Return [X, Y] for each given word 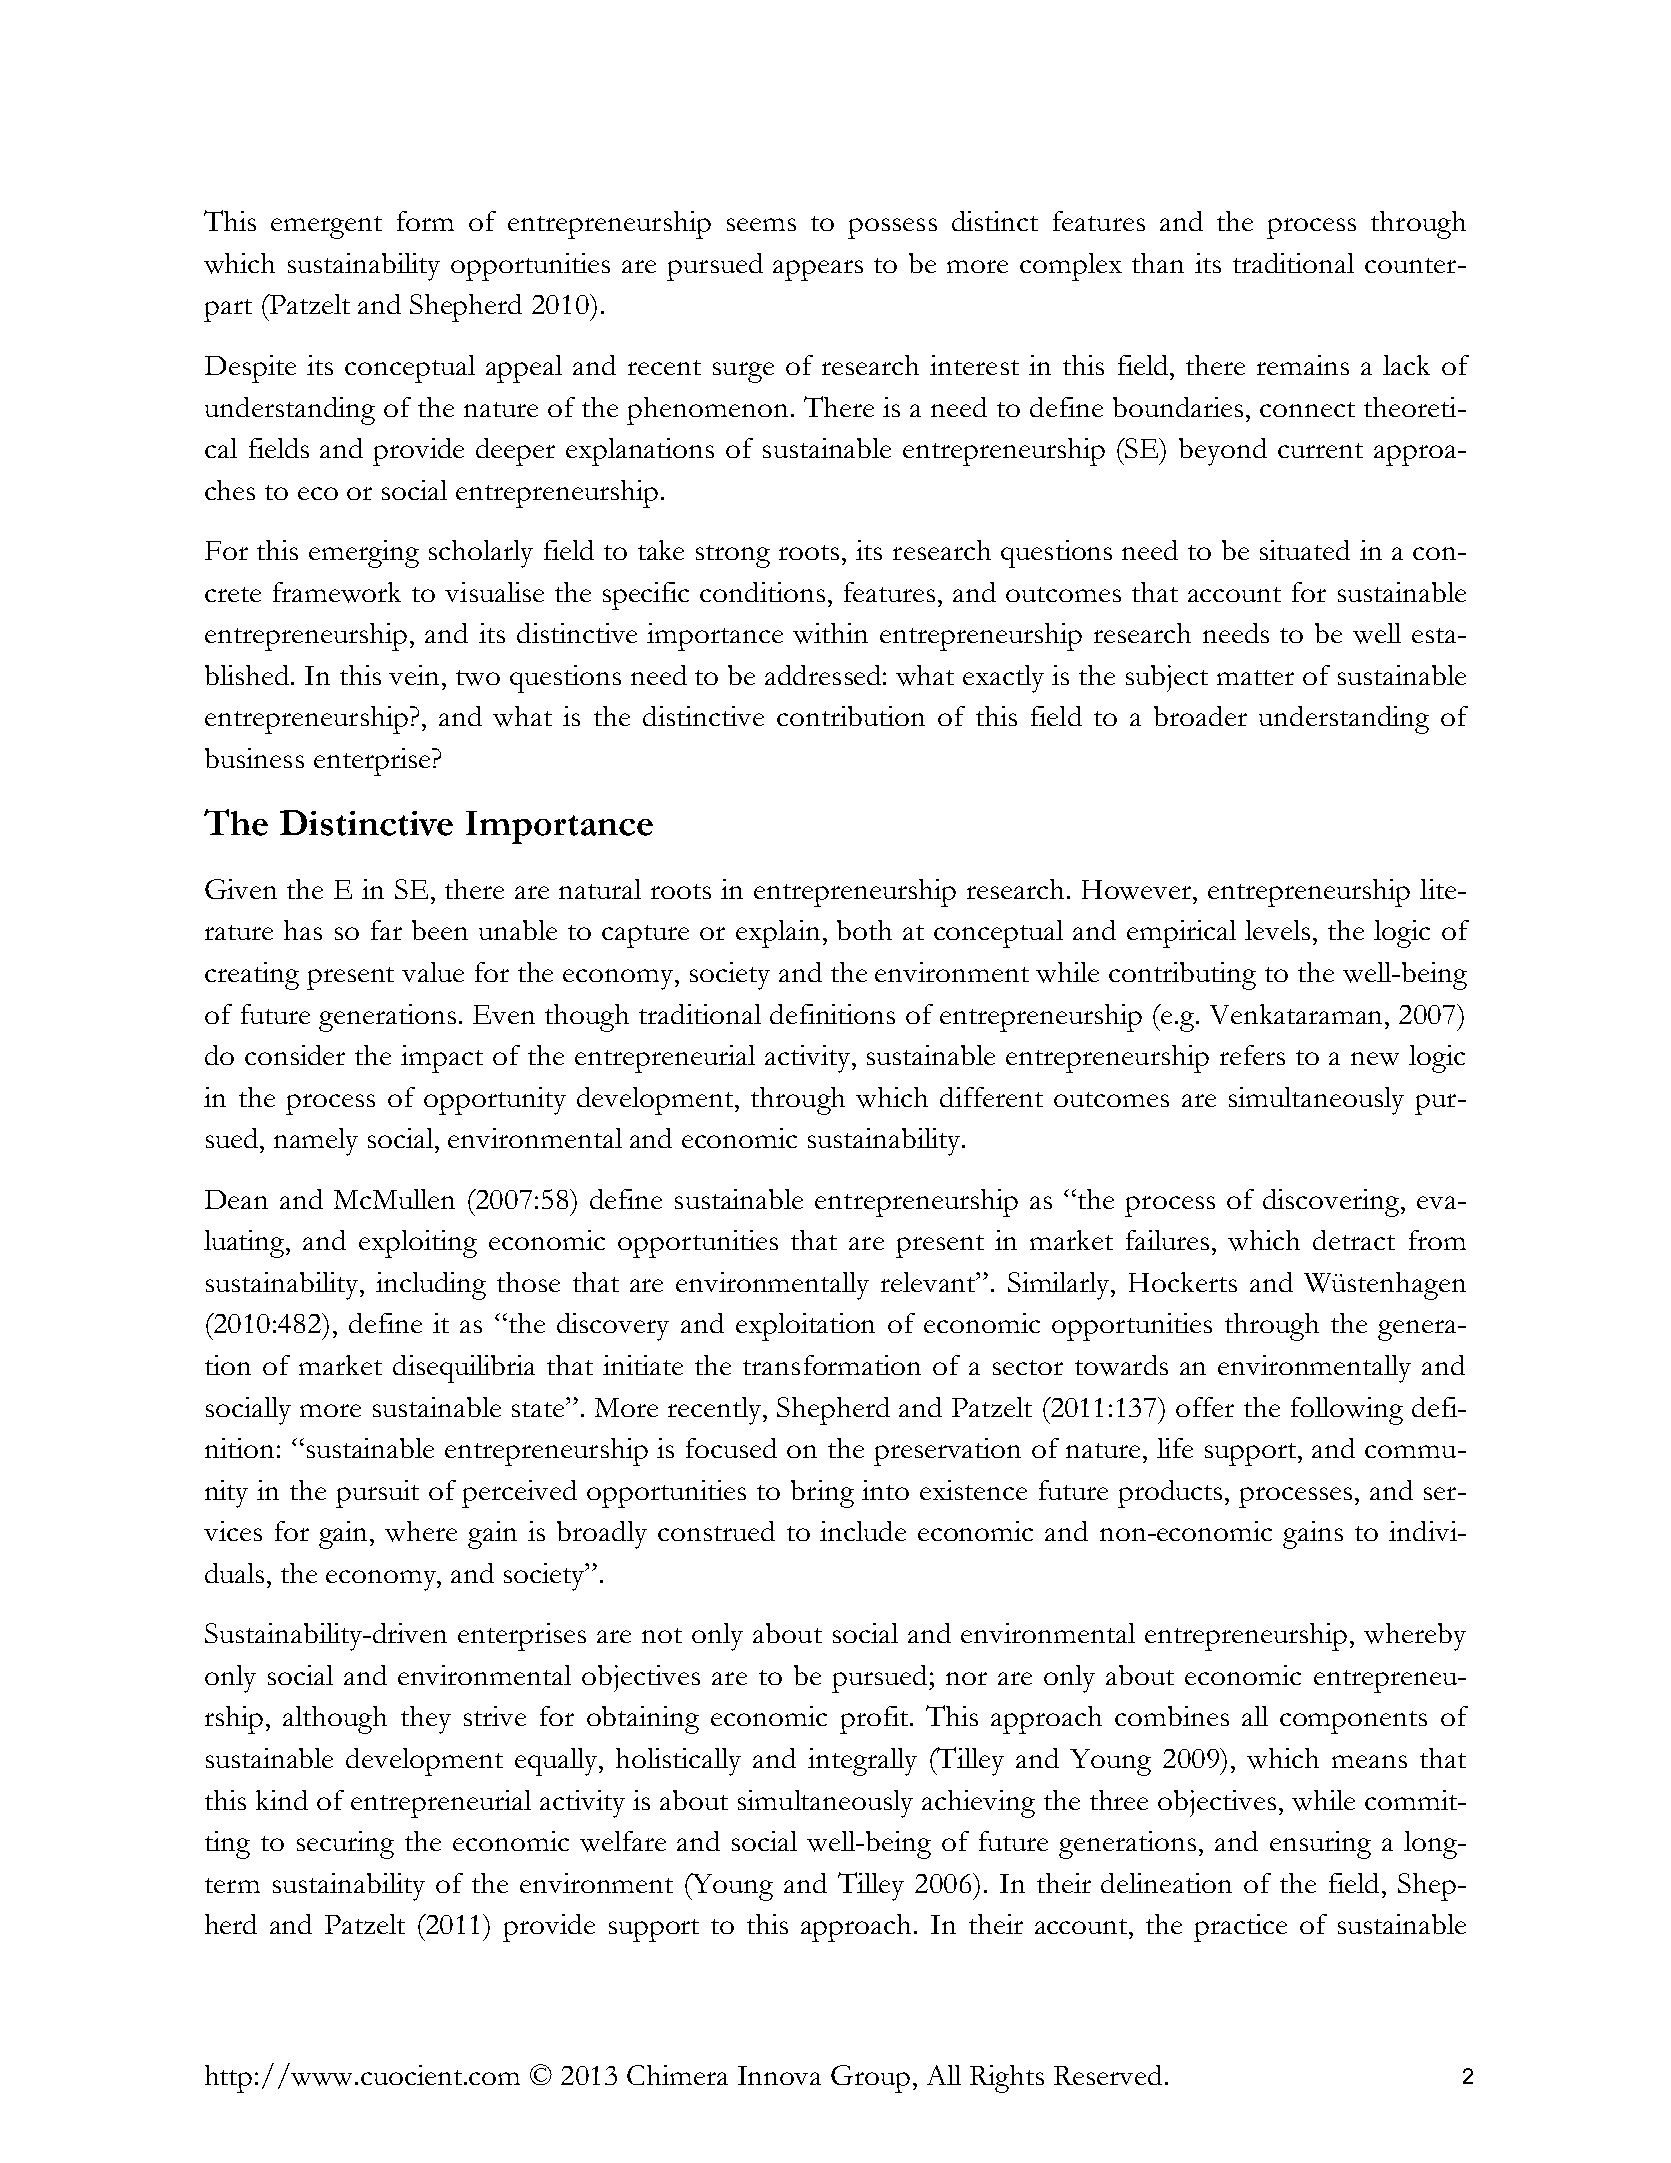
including [431, 1286]
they [426, 1720]
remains [1303, 365]
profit [874, 1720]
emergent [326, 227]
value [433, 972]
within [830, 633]
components [1353, 1722]
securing [345, 1845]
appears [818, 270]
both [864, 930]
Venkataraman [1298, 1014]
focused [731, 1448]
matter [1255, 677]
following [1347, 1411]
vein [416, 675]
